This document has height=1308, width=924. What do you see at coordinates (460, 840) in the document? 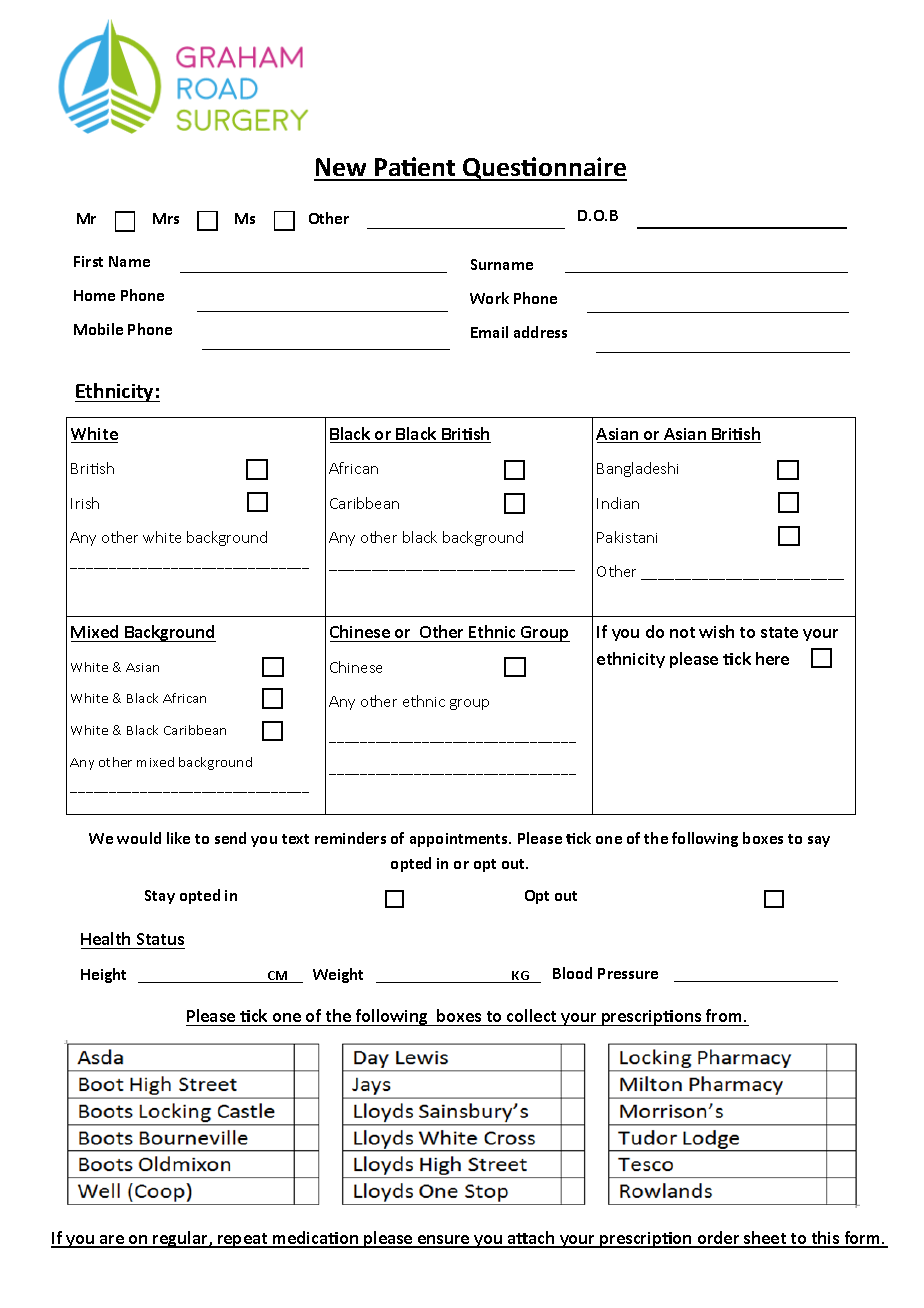
I see `appointments` at bounding box center [460, 840].
